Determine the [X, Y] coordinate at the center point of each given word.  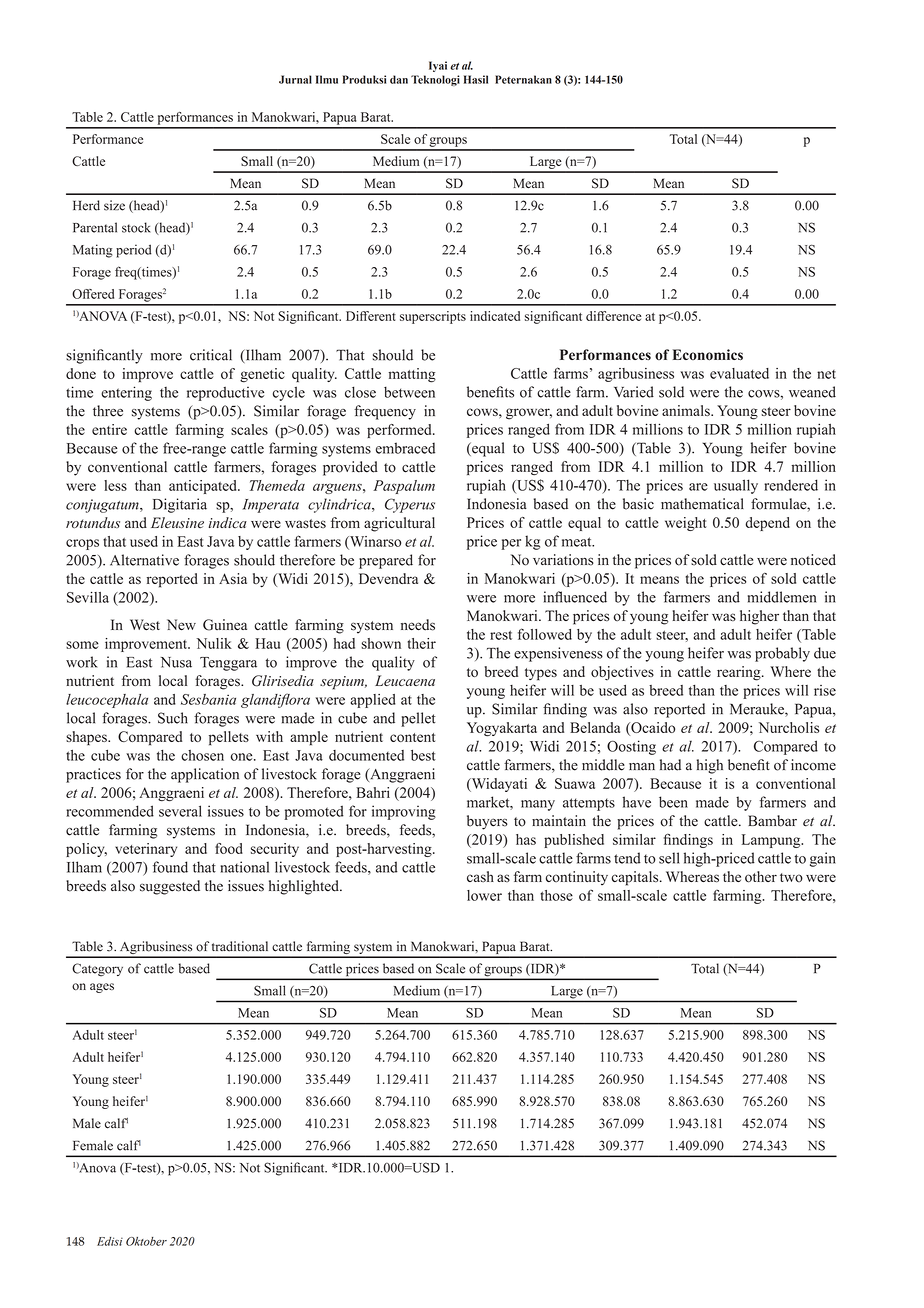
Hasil [476, 79]
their [422, 643]
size [114, 205]
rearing [740, 673]
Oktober [146, 1241]
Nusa [176, 662]
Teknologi [435, 80]
